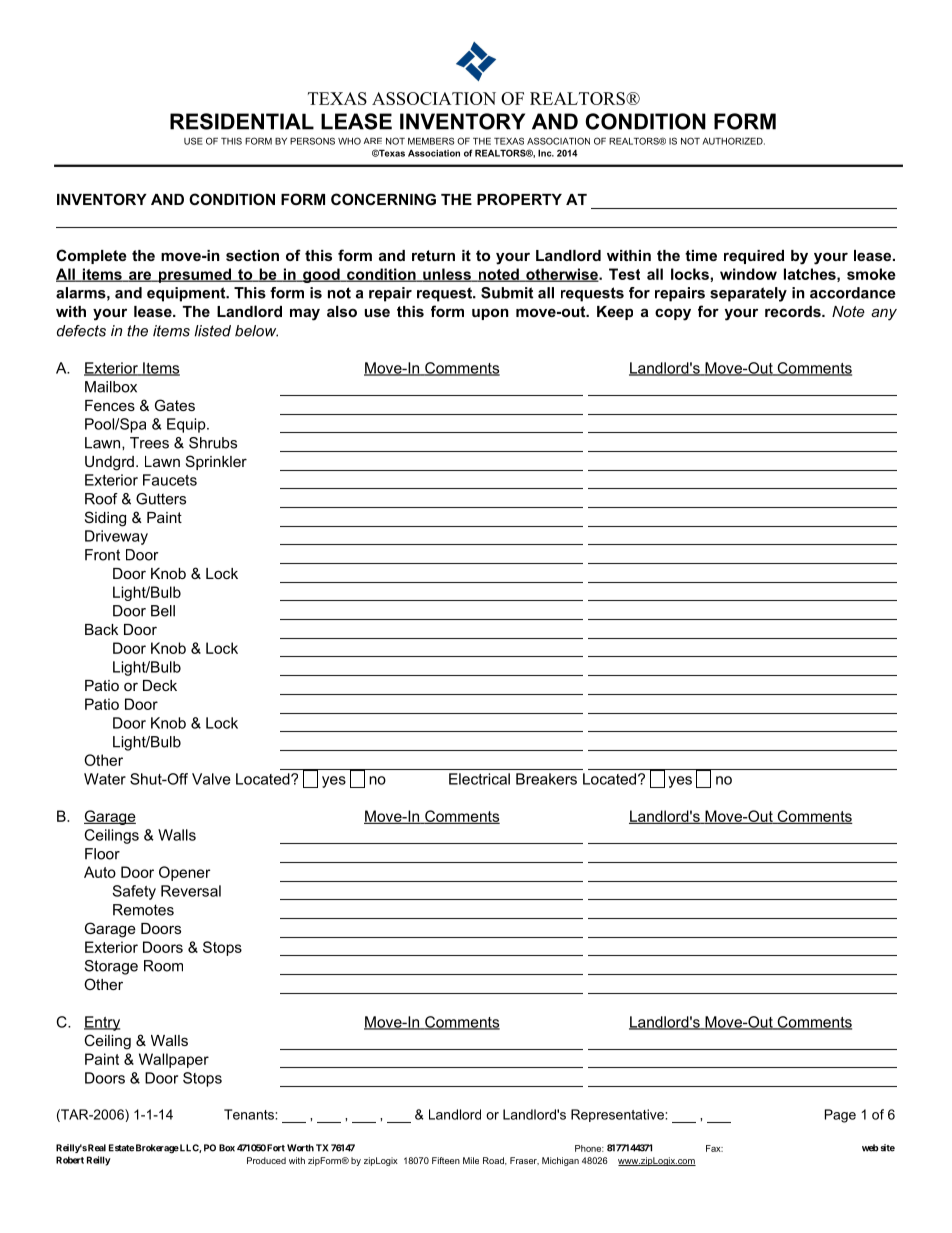 Image resolution: width=952 pixels, height=1233 pixels. I want to click on Mile, so click(471, 1160).
